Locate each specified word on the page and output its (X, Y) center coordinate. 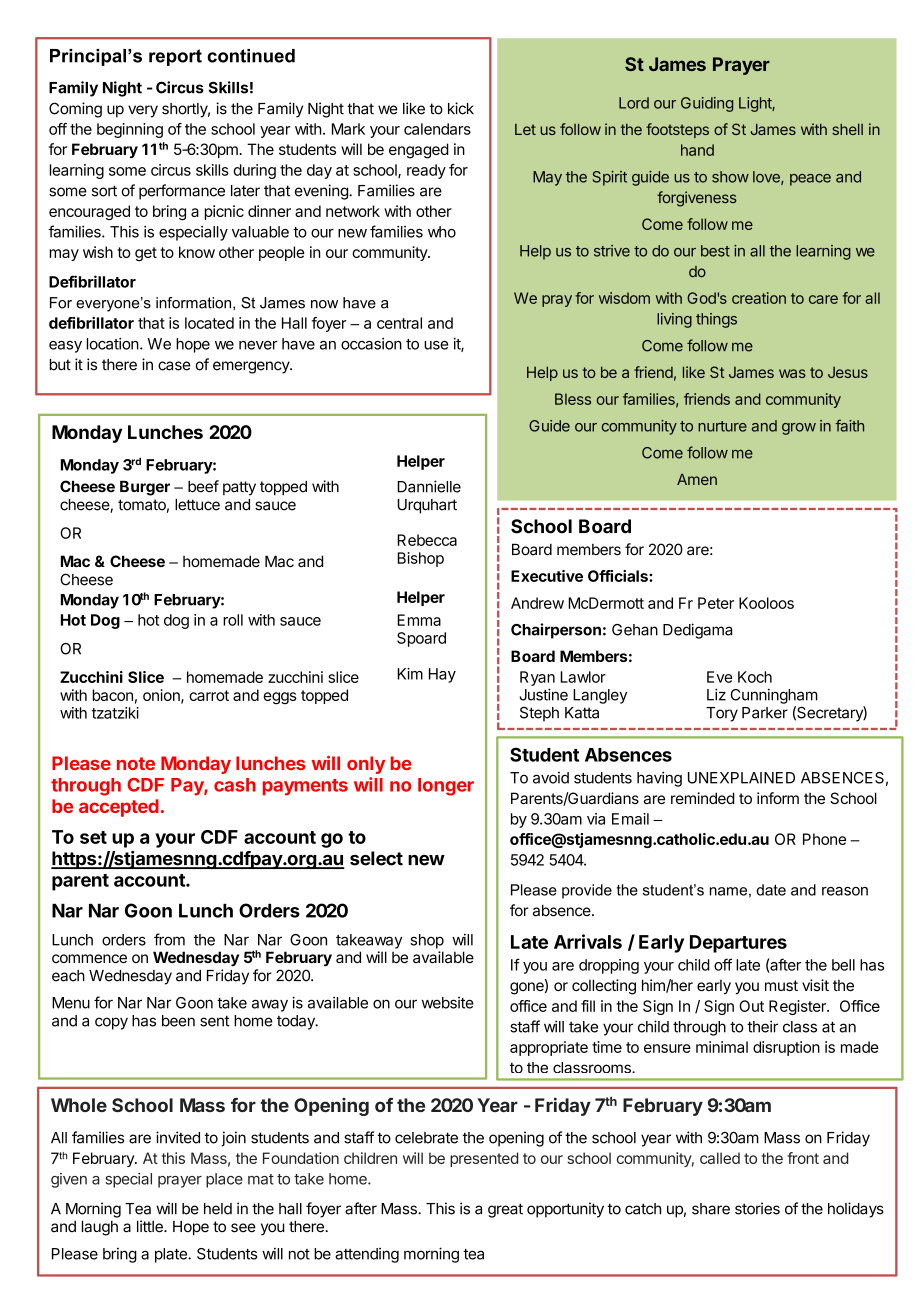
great (505, 1210)
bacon (113, 695)
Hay (442, 675)
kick (461, 108)
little (151, 1226)
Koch (755, 677)
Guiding (707, 104)
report (175, 57)
